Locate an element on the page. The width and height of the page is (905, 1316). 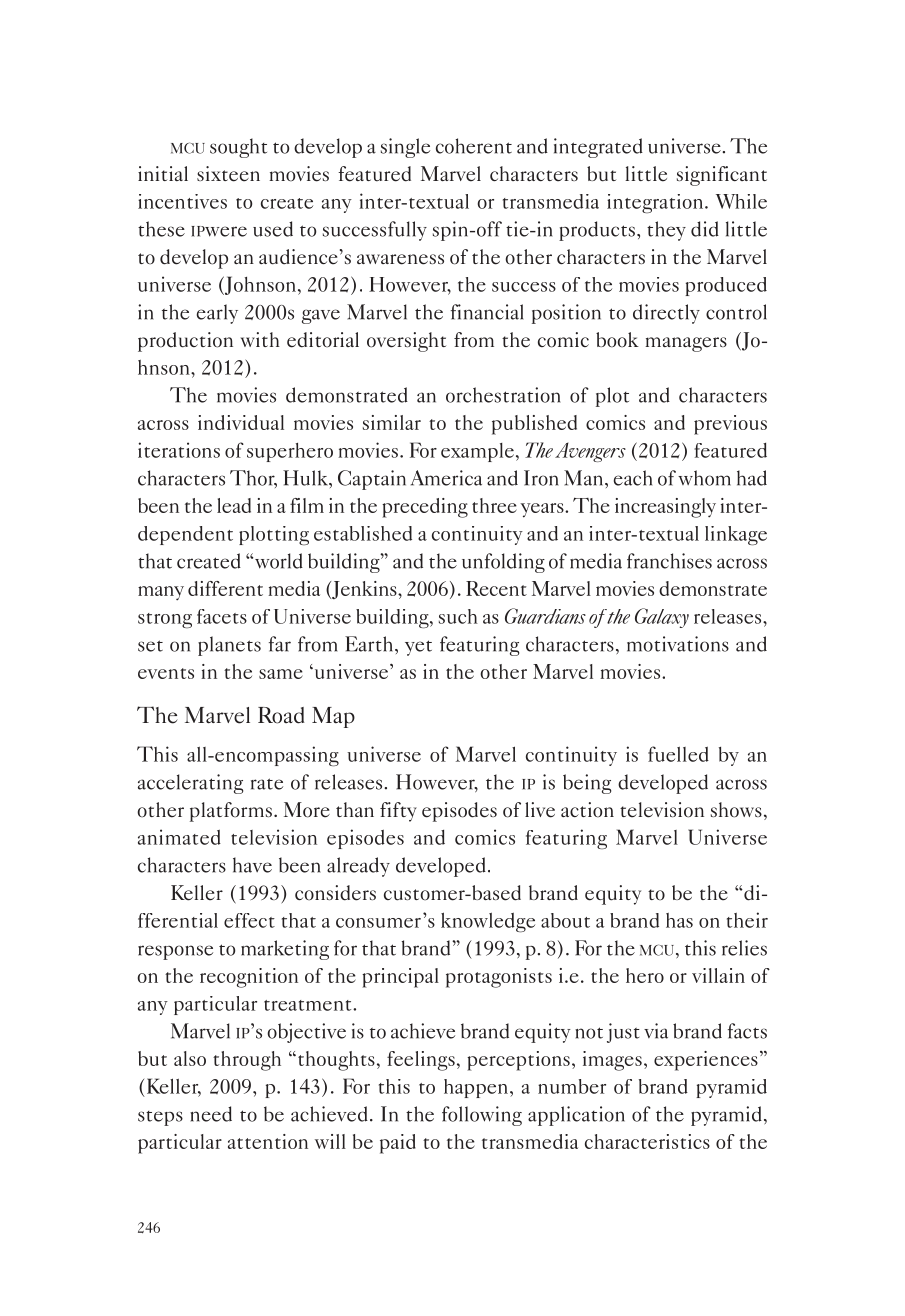
franchises is located at coordinates (669, 561).
